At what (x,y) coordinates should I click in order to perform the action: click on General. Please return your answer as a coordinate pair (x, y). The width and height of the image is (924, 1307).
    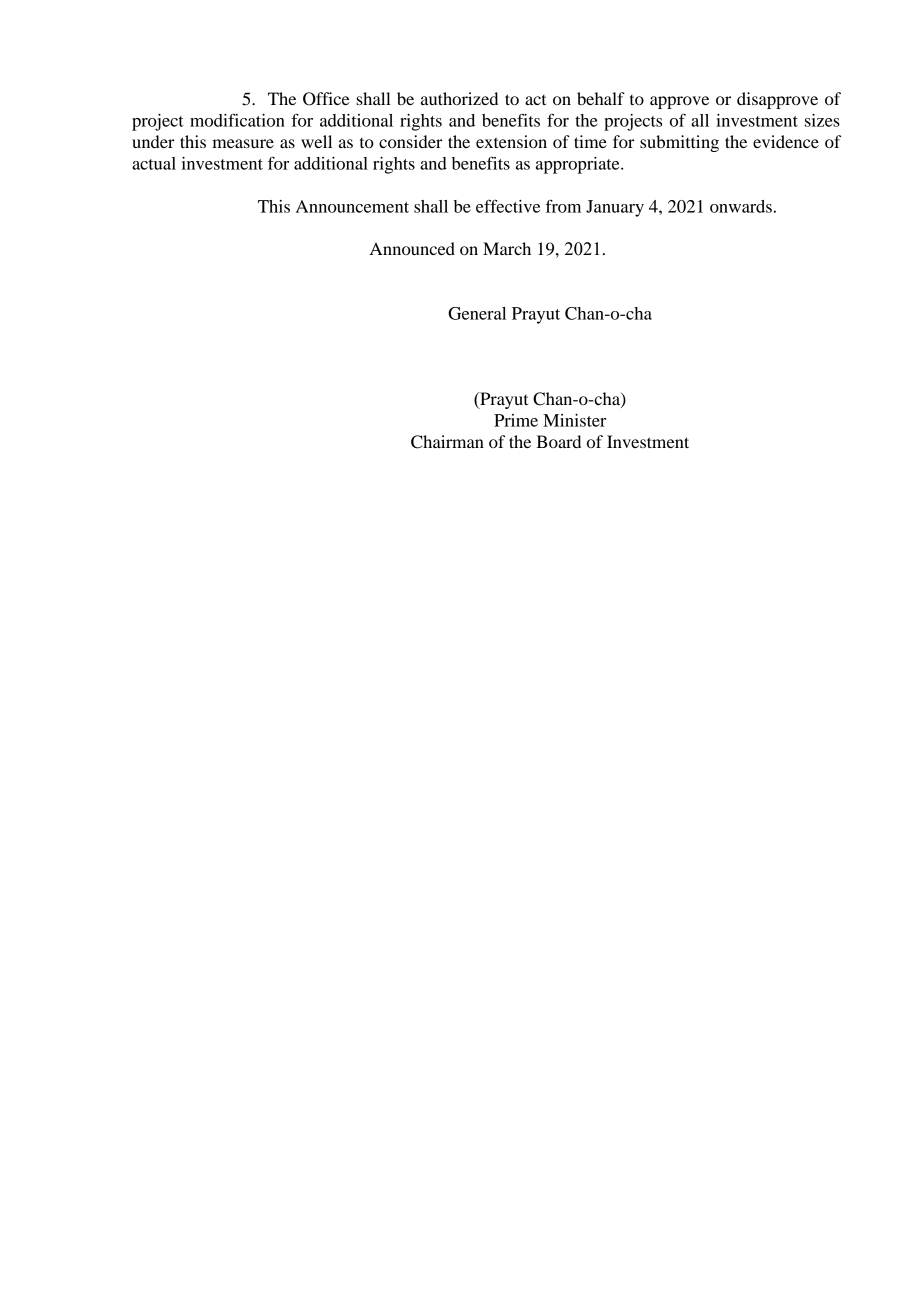
    Looking at the image, I should click on (477, 313).
